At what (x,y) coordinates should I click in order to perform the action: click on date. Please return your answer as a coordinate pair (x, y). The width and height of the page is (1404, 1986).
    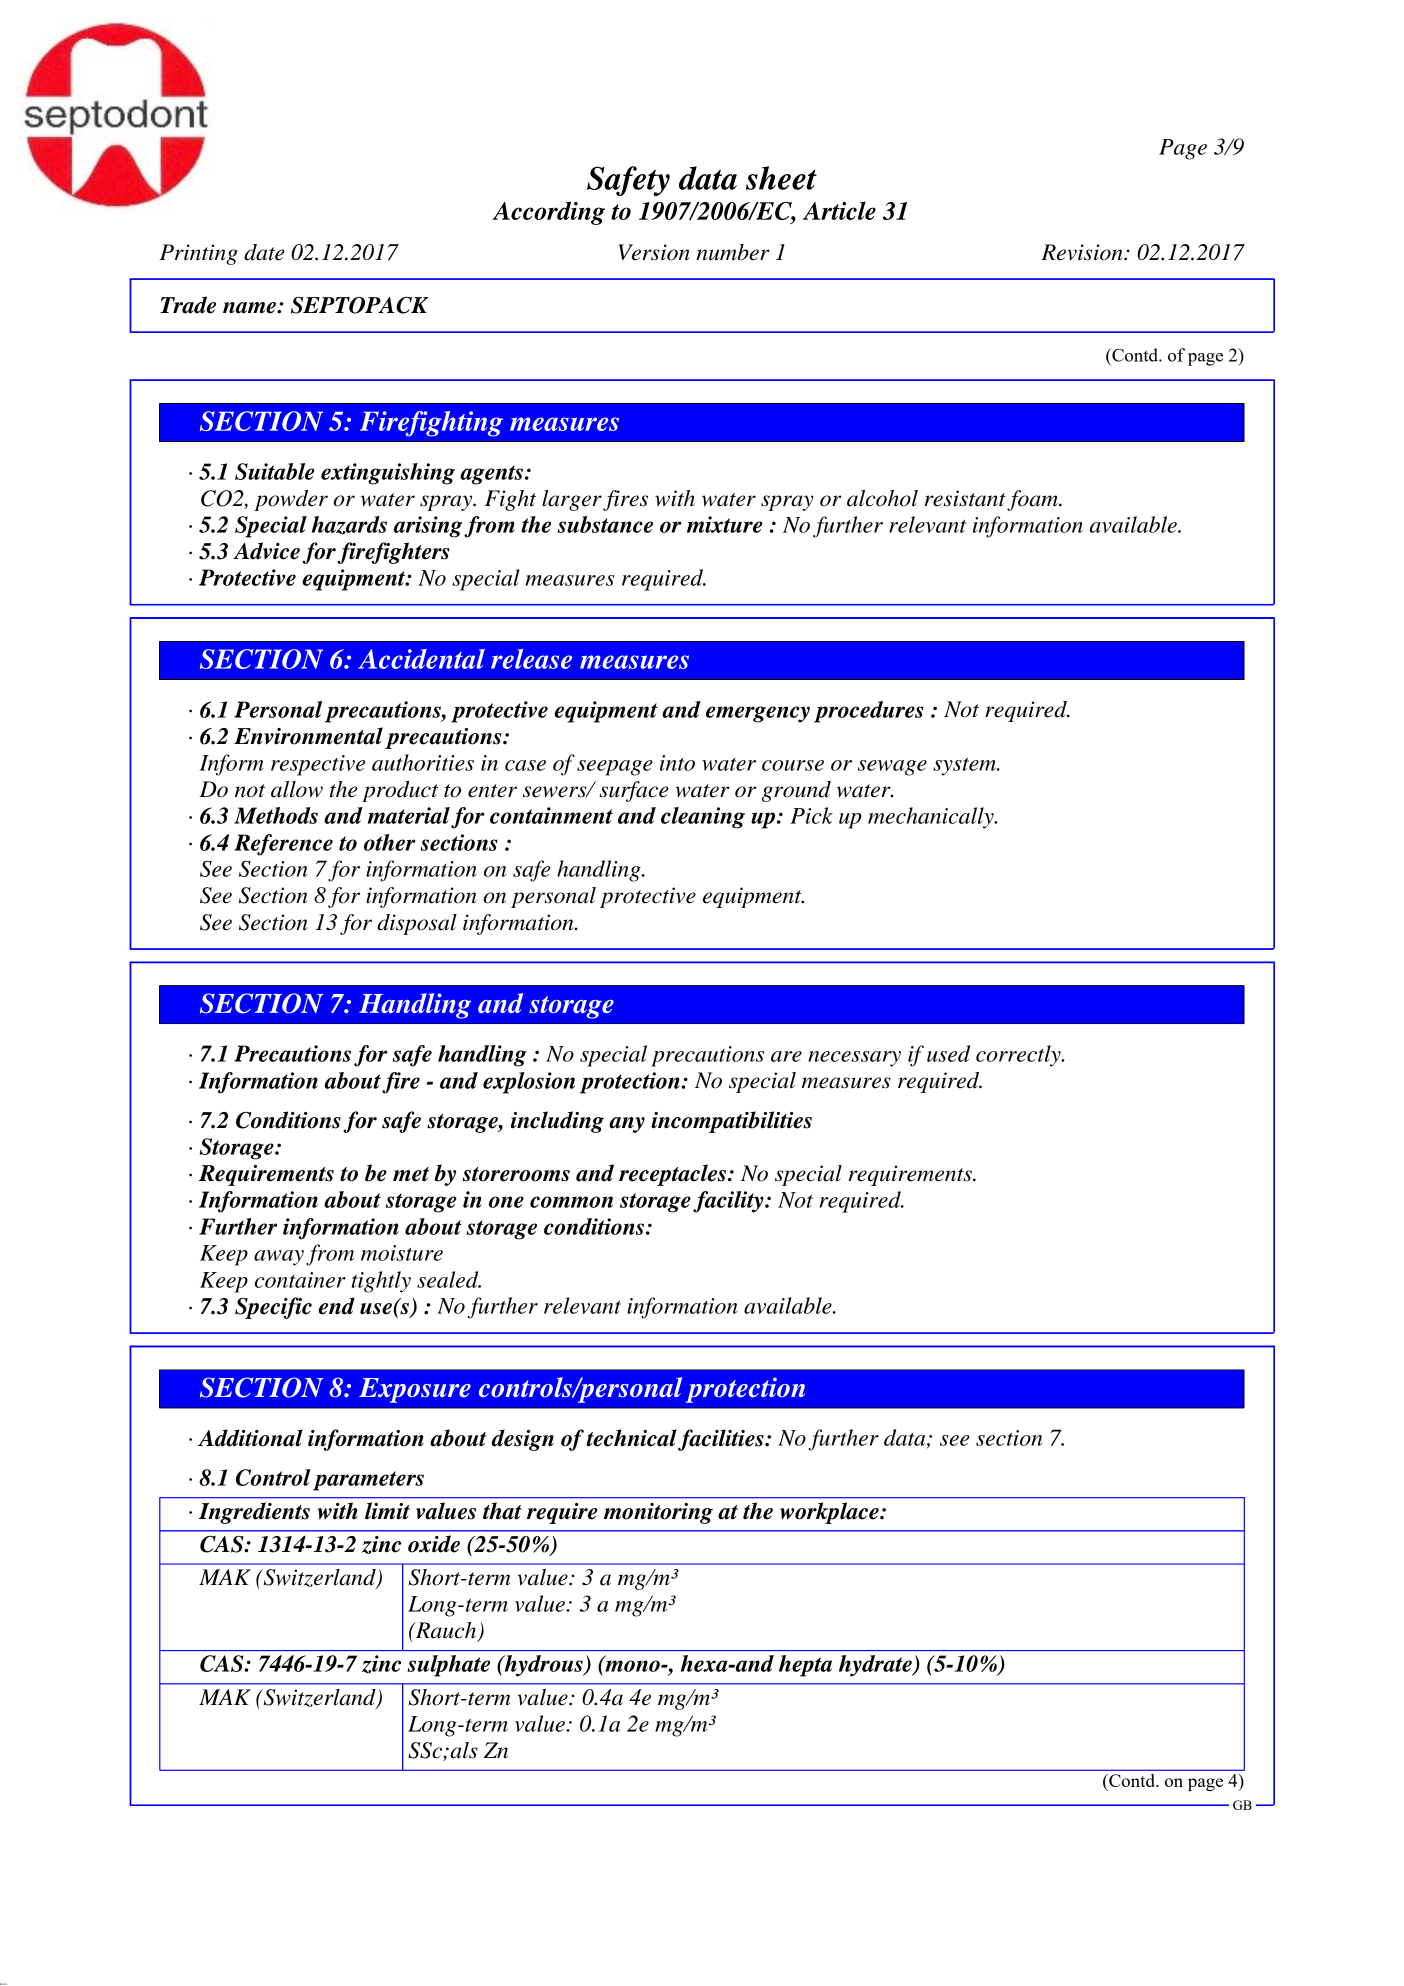
    Looking at the image, I should click on (264, 252).
